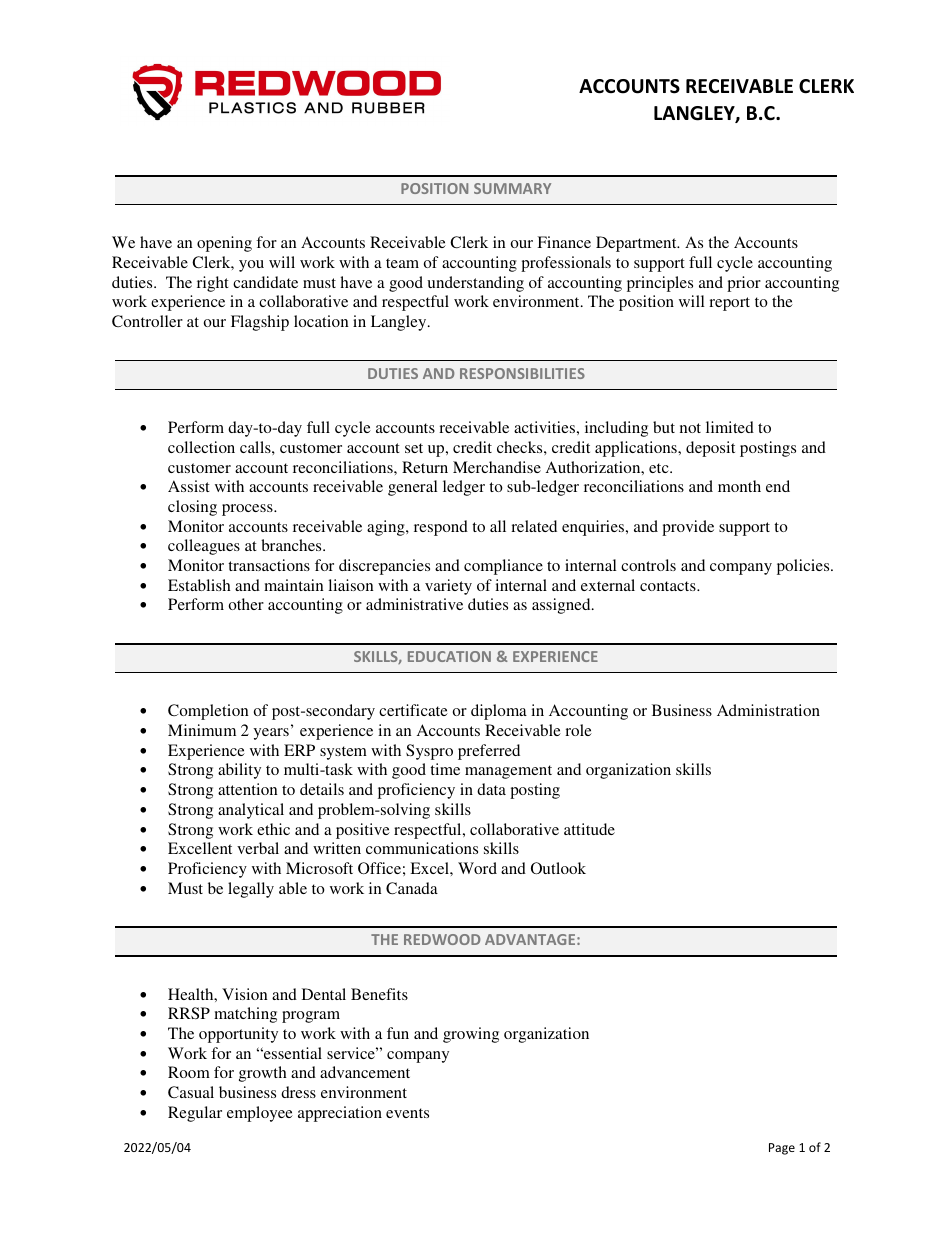  Describe the element at coordinates (491, 789) in the screenshot. I see `data` at that location.
